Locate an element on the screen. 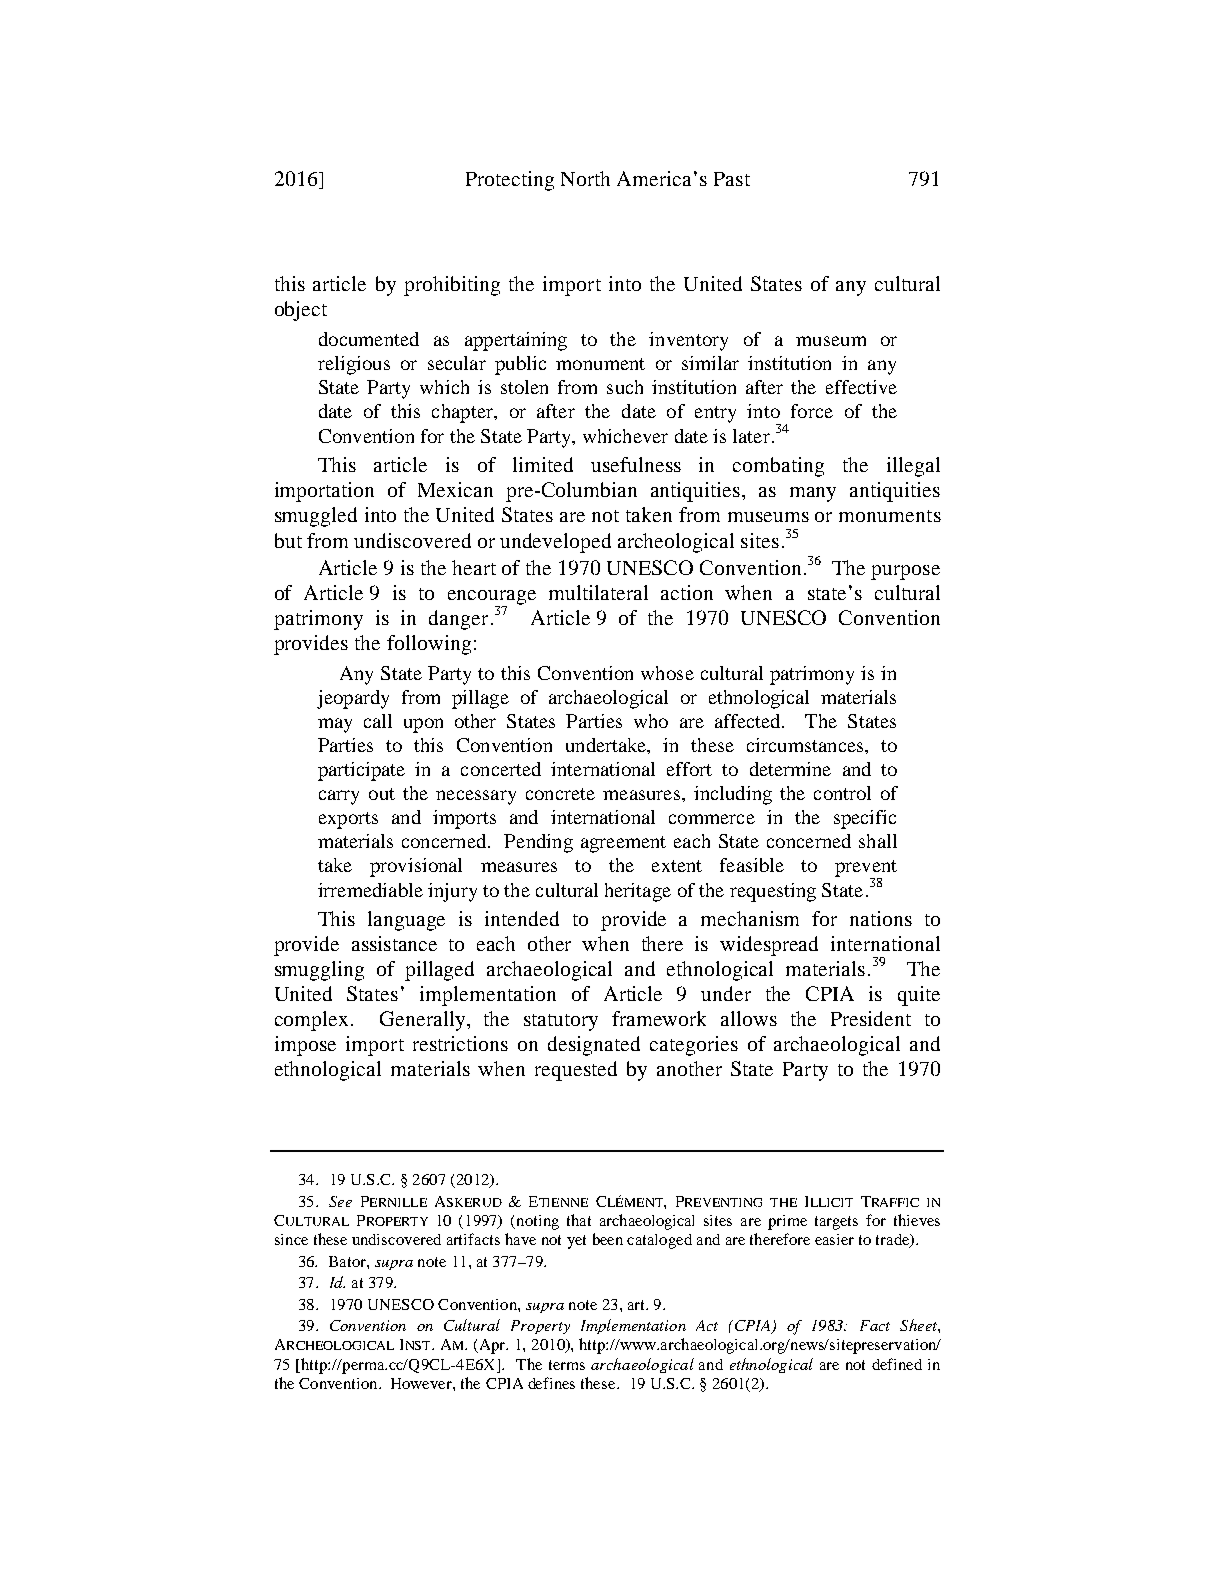 The width and height of the screenshot is (1215, 1572). prohibiting is located at coordinates (452, 286).
